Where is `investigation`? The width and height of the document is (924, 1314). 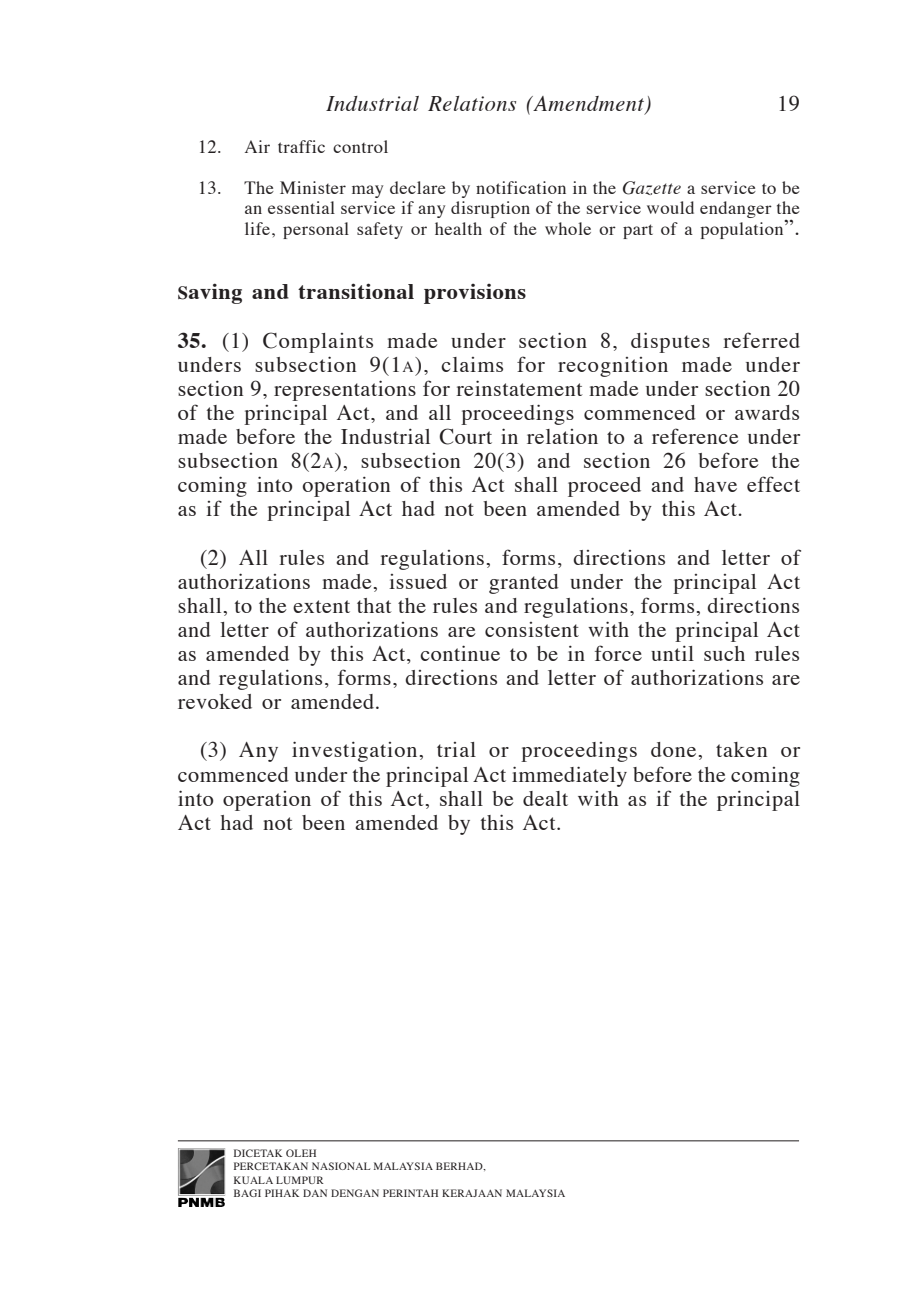
investigation is located at coordinates (354, 751).
